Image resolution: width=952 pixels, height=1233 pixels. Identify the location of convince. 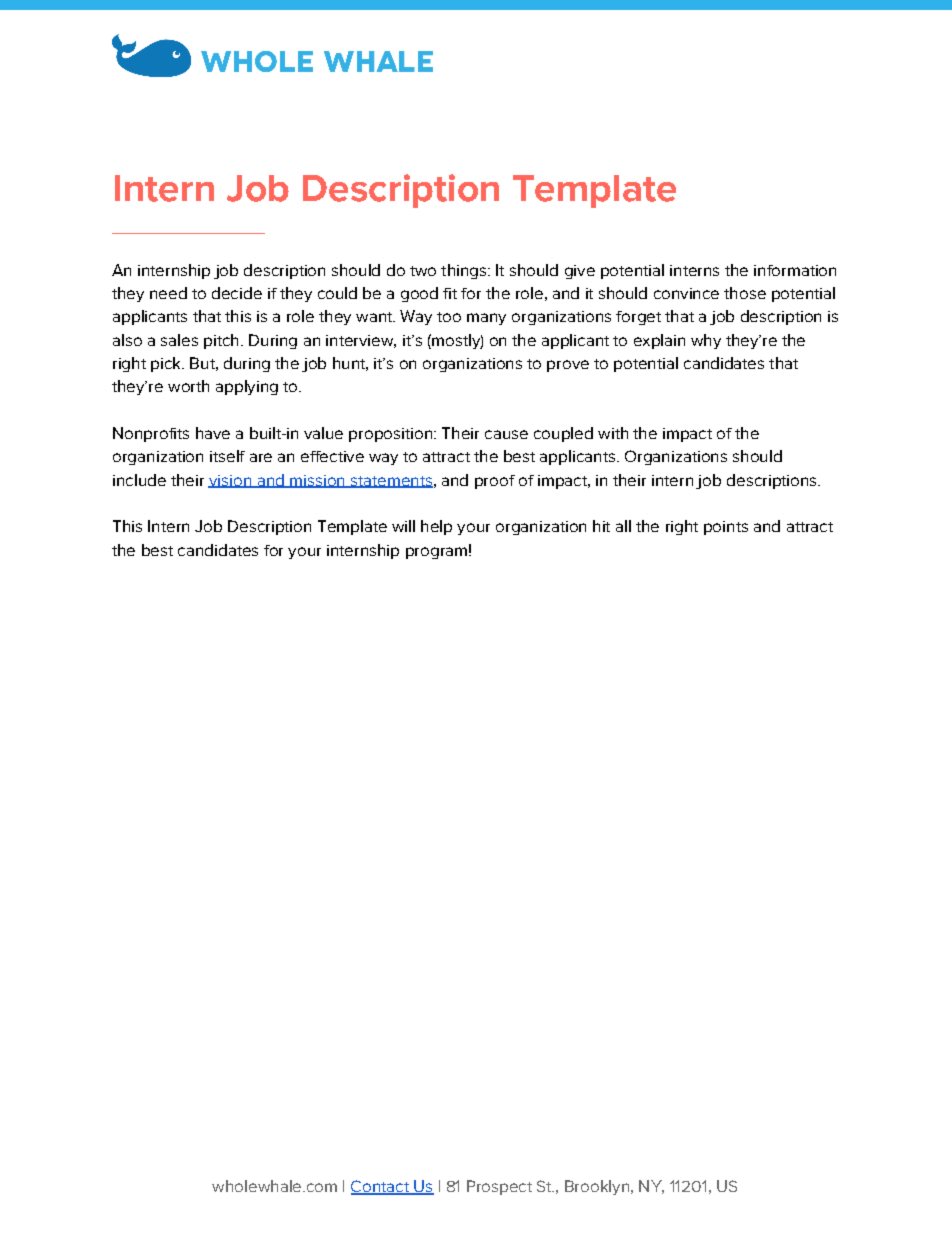
(686, 293).
